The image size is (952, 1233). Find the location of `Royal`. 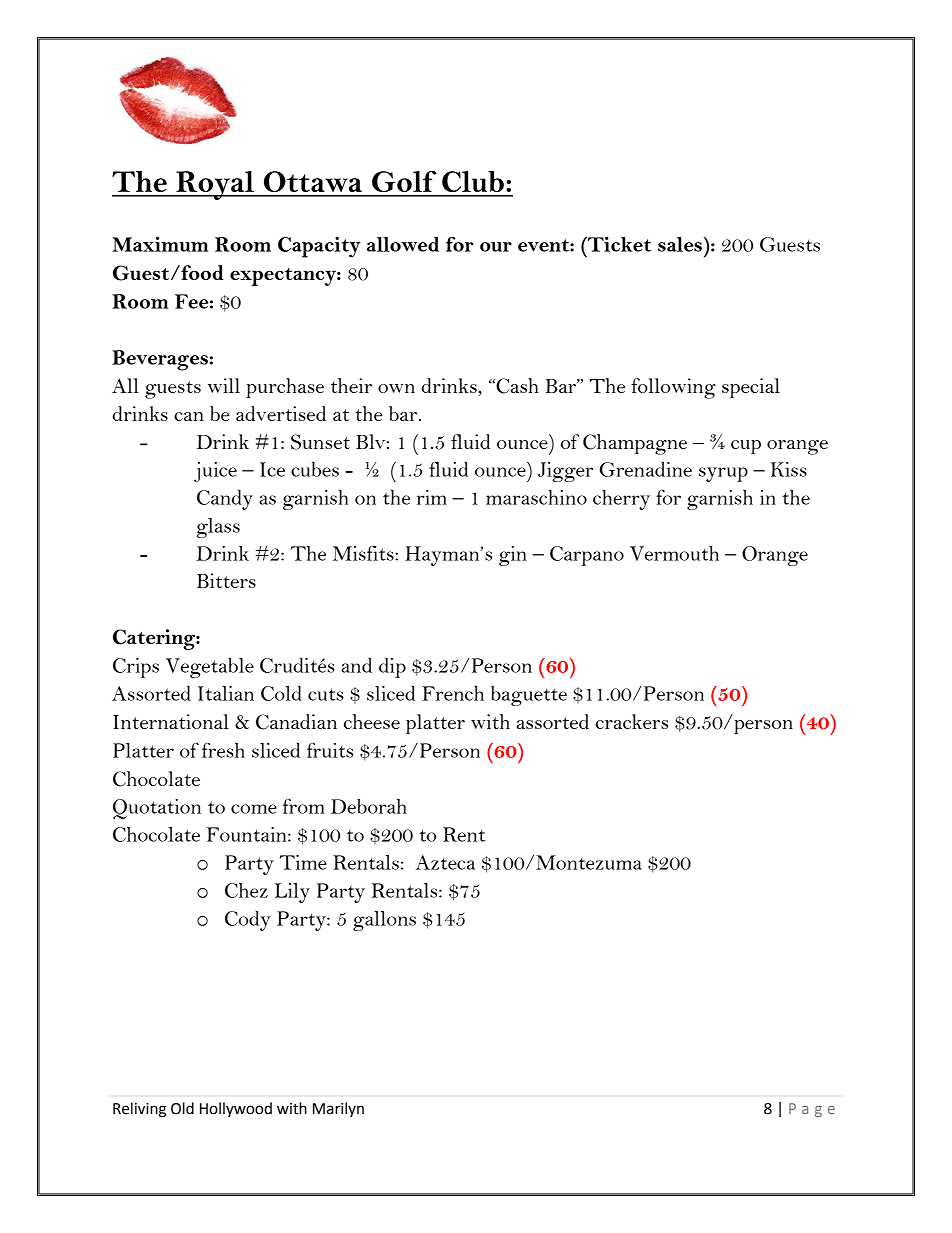

Royal is located at coordinates (215, 185).
